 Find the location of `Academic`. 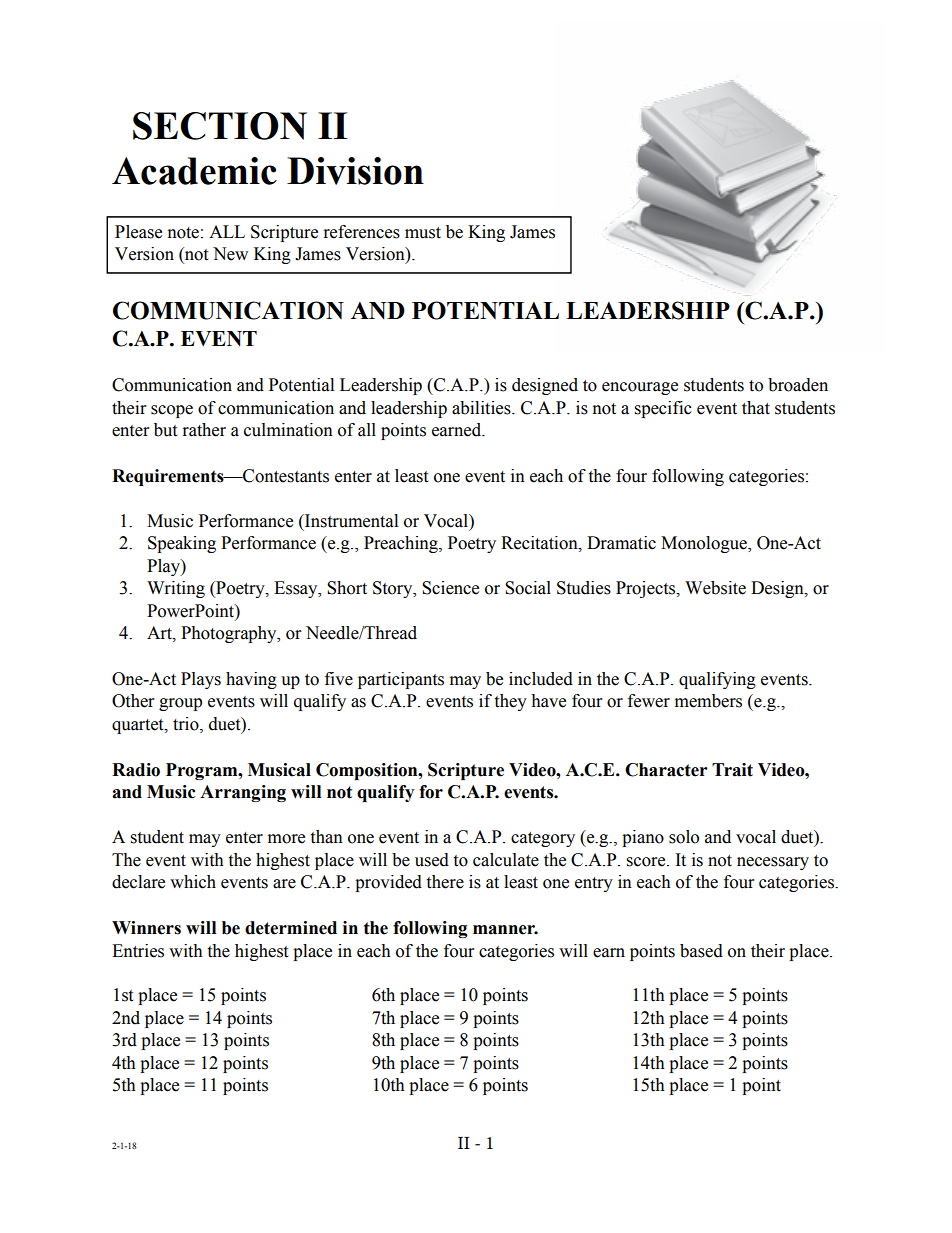

Academic is located at coordinates (194, 171).
